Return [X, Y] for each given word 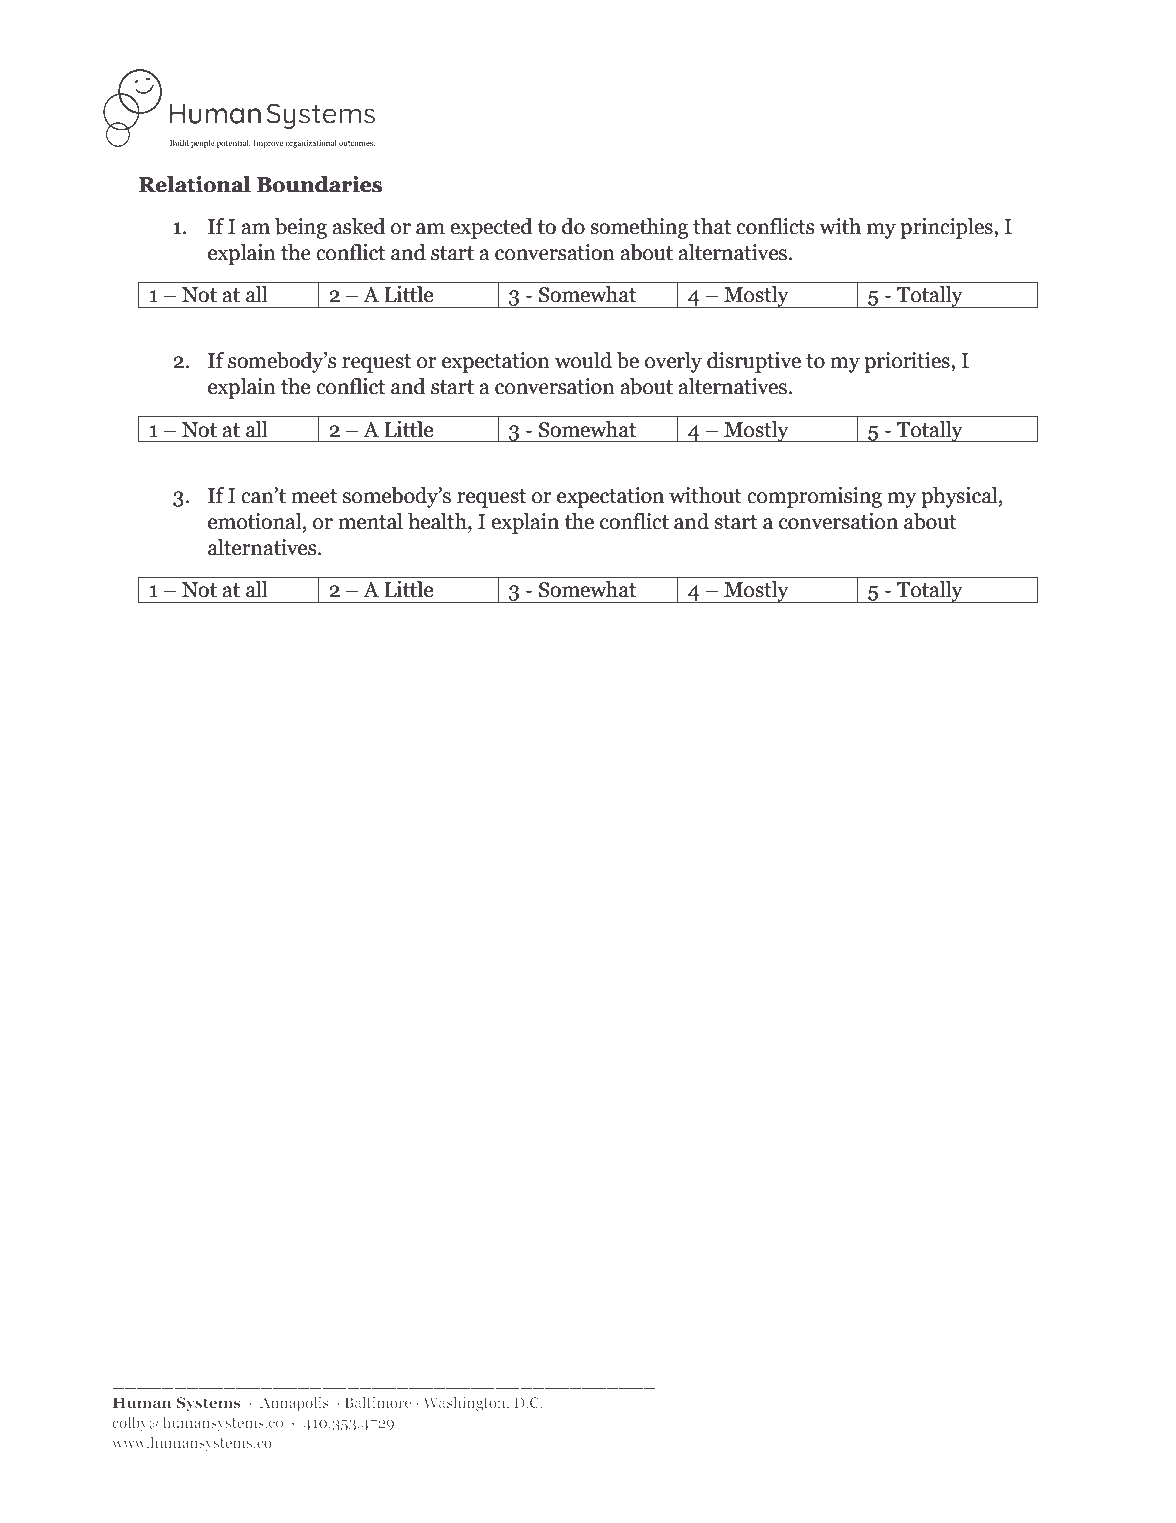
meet [314, 496]
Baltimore [378, 1402]
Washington [465, 1404]
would [583, 360]
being [301, 228]
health [438, 522]
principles [947, 228]
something [639, 228]
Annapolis [294, 1404]
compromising [814, 497]
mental [370, 521]
